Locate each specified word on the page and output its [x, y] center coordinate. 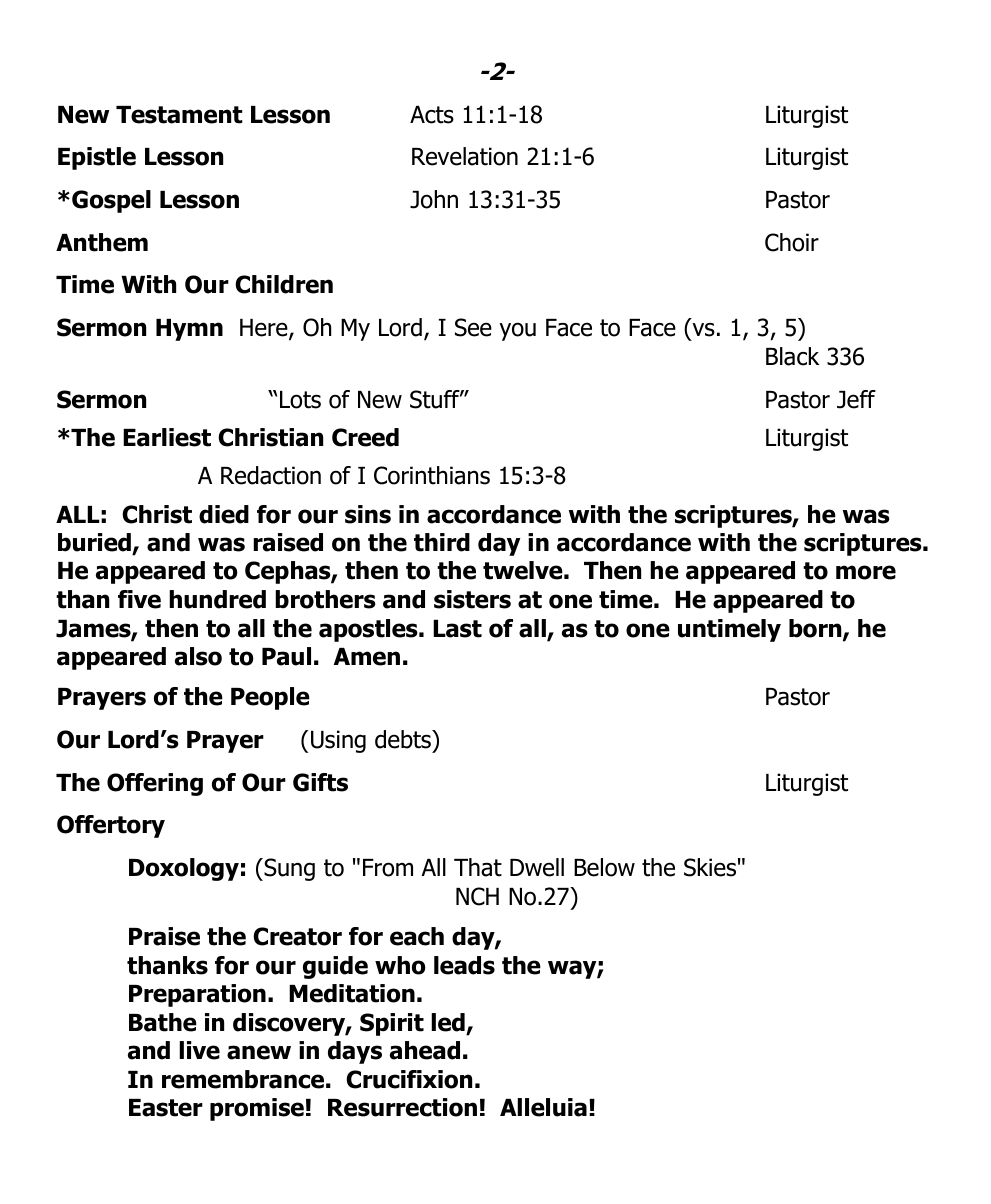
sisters [472, 599]
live [199, 1050]
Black [792, 356]
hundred [217, 599]
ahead [425, 1050]
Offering [155, 784]
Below [604, 867]
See [473, 327]
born [816, 629]
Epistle [97, 158]
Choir [792, 242]
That [478, 867]
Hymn [189, 330]
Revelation [465, 156]
